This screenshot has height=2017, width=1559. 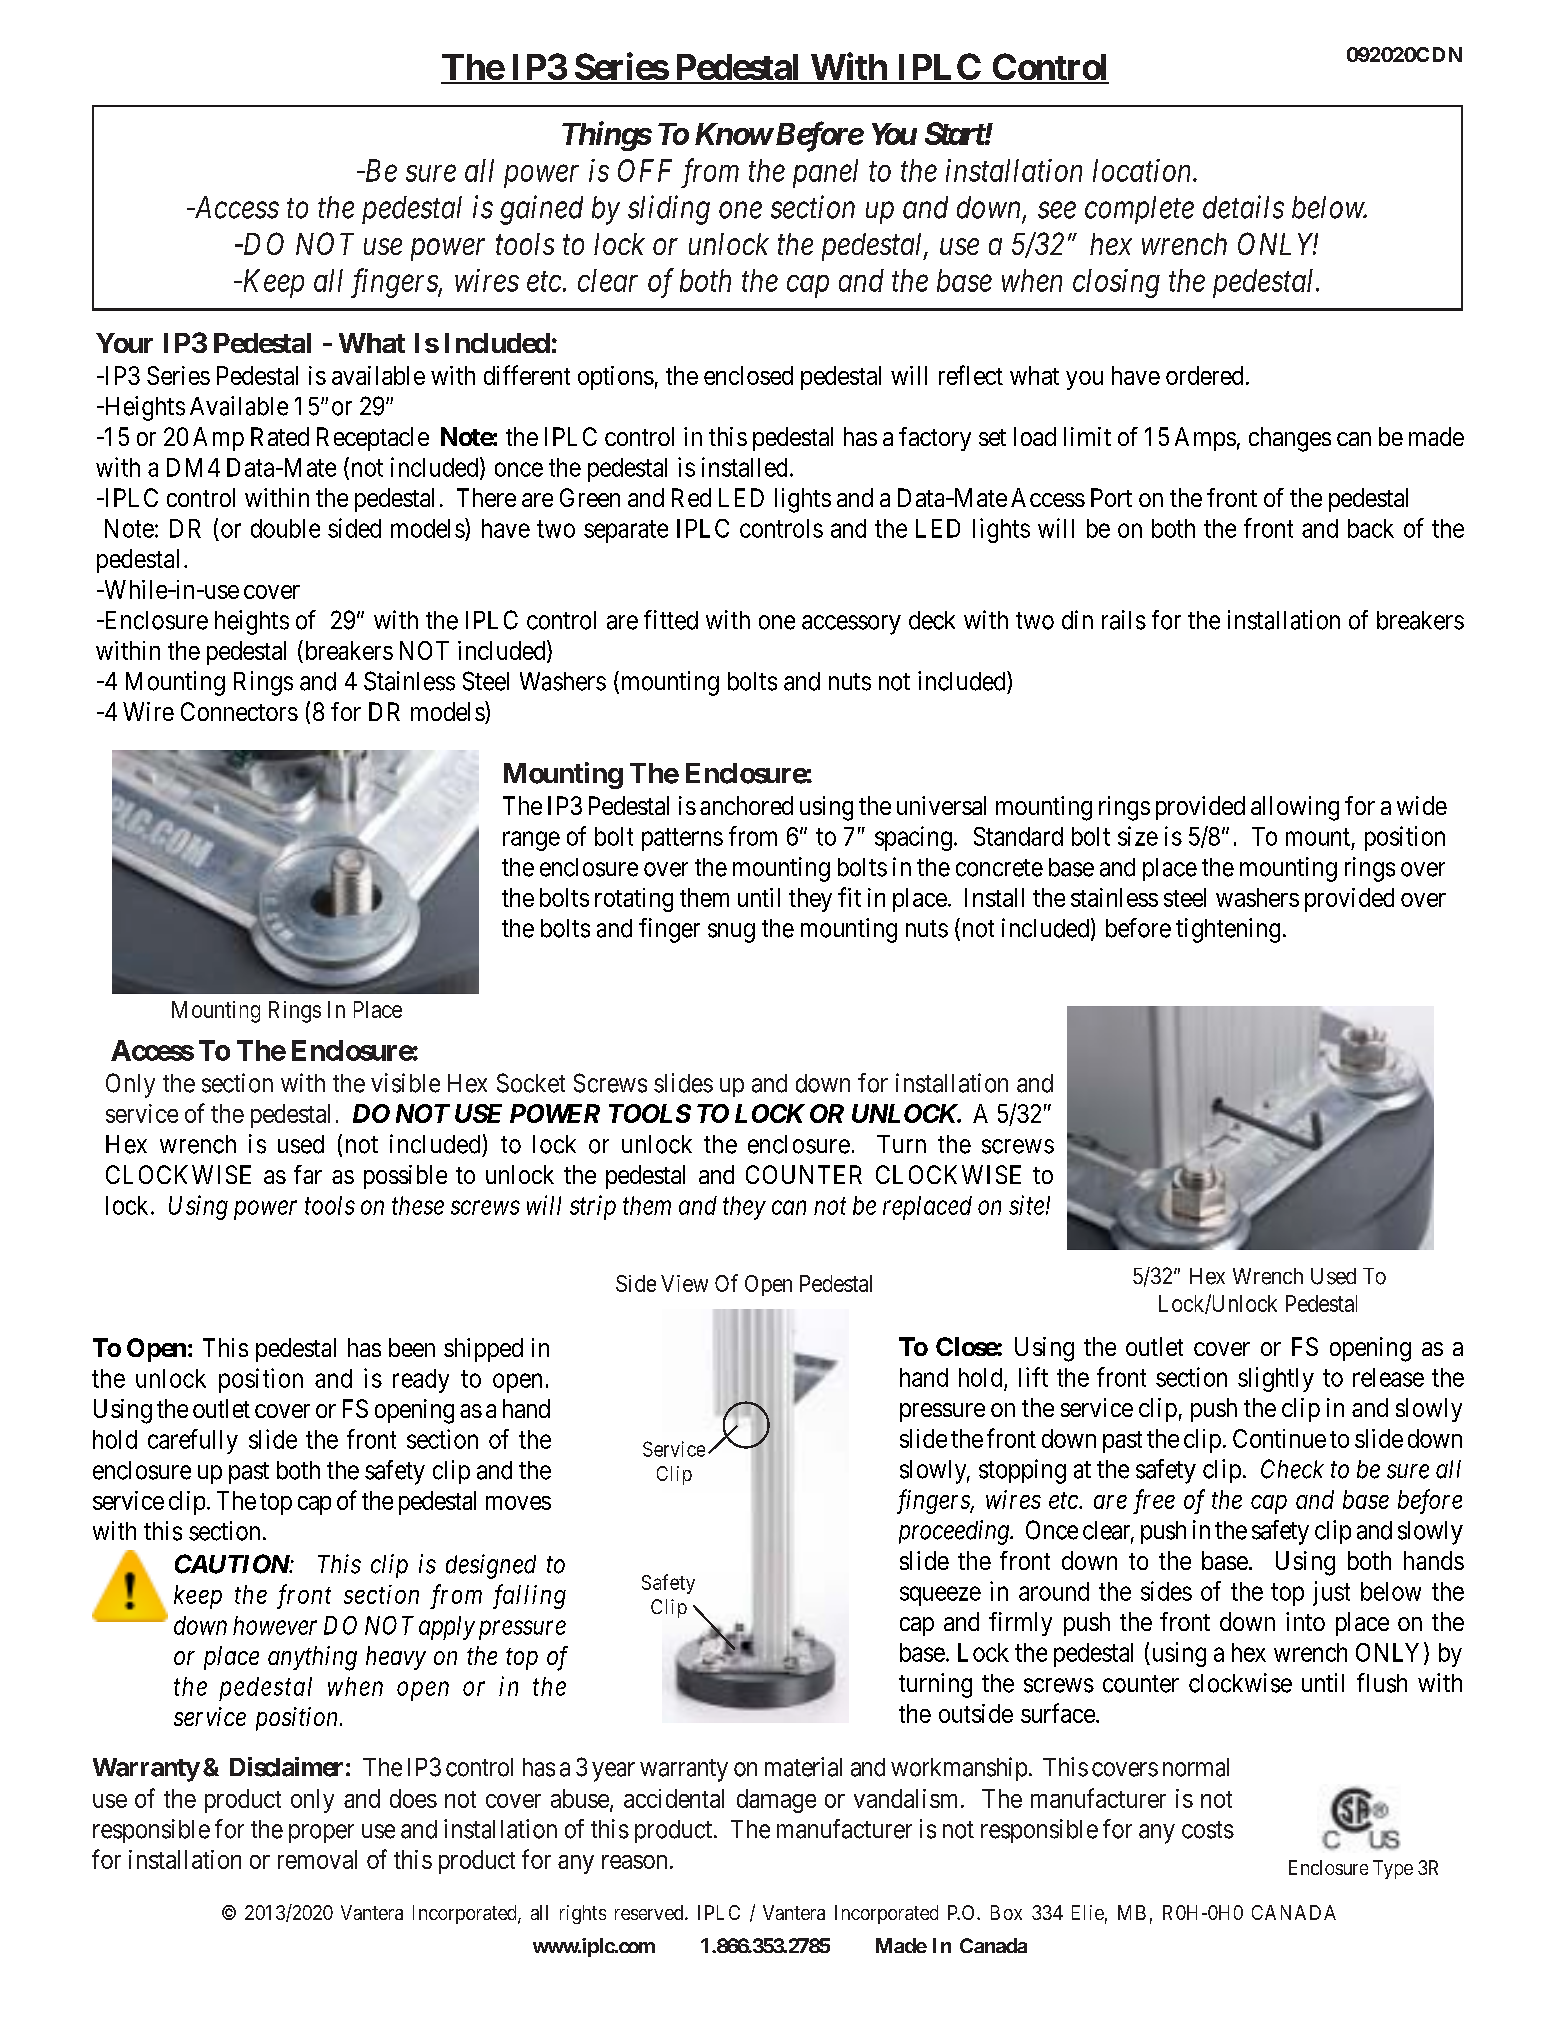 What do you see at coordinates (1295, 808) in the screenshot?
I see `allowing` at bounding box center [1295, 808].
